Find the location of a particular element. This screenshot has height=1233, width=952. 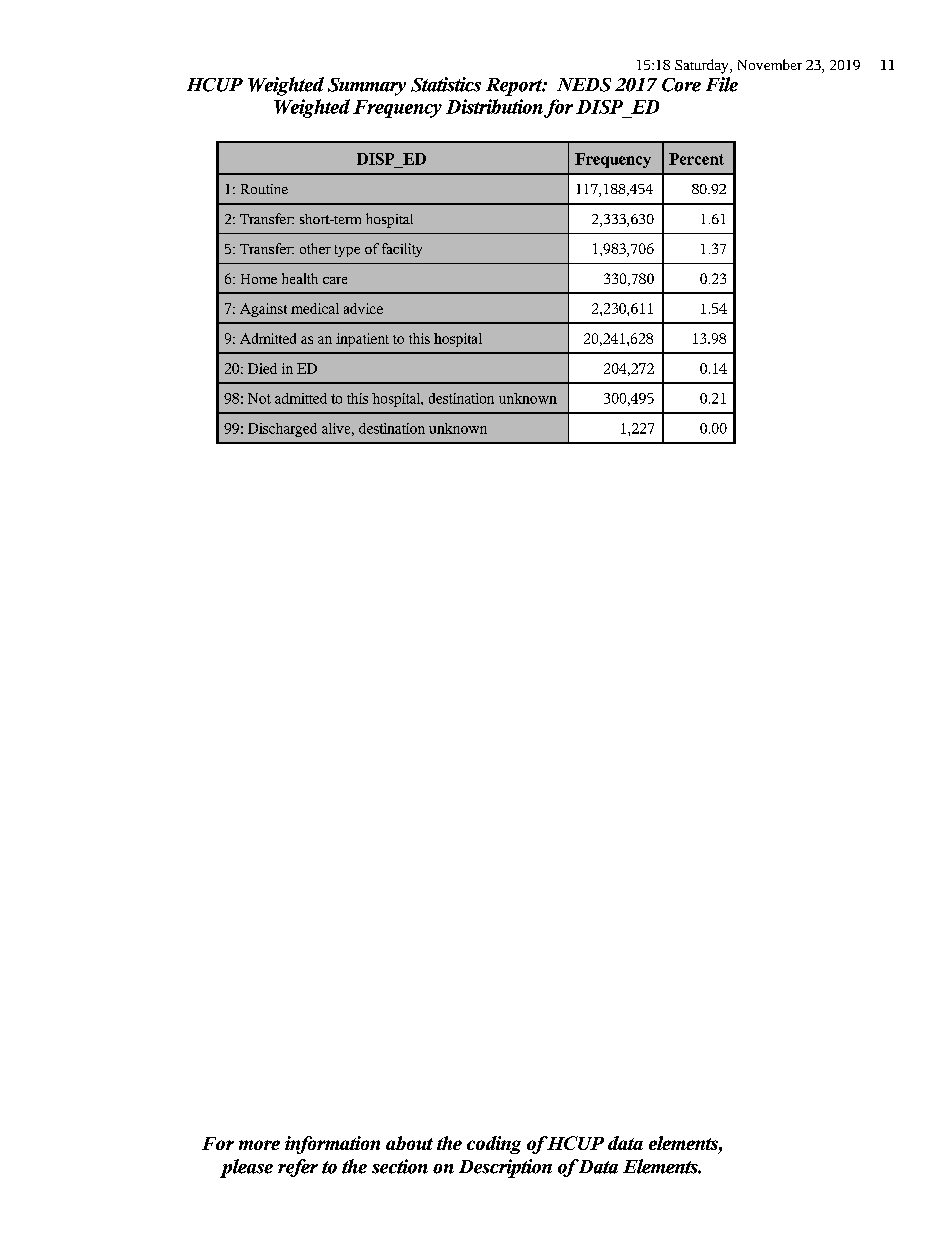

Discharged is located at coordinates (282, 430).
